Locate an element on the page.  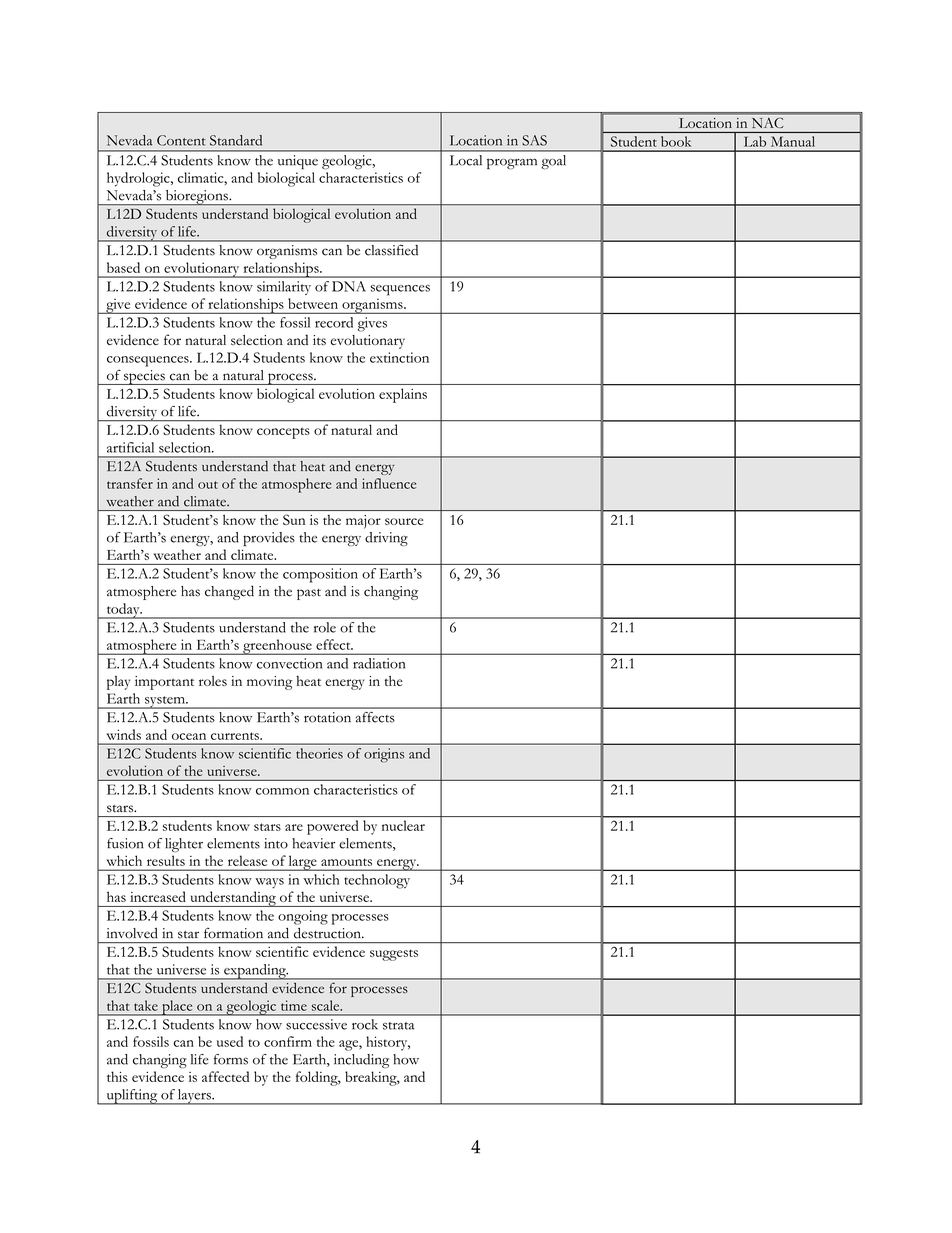
its is located at coordinates (319, 340).
